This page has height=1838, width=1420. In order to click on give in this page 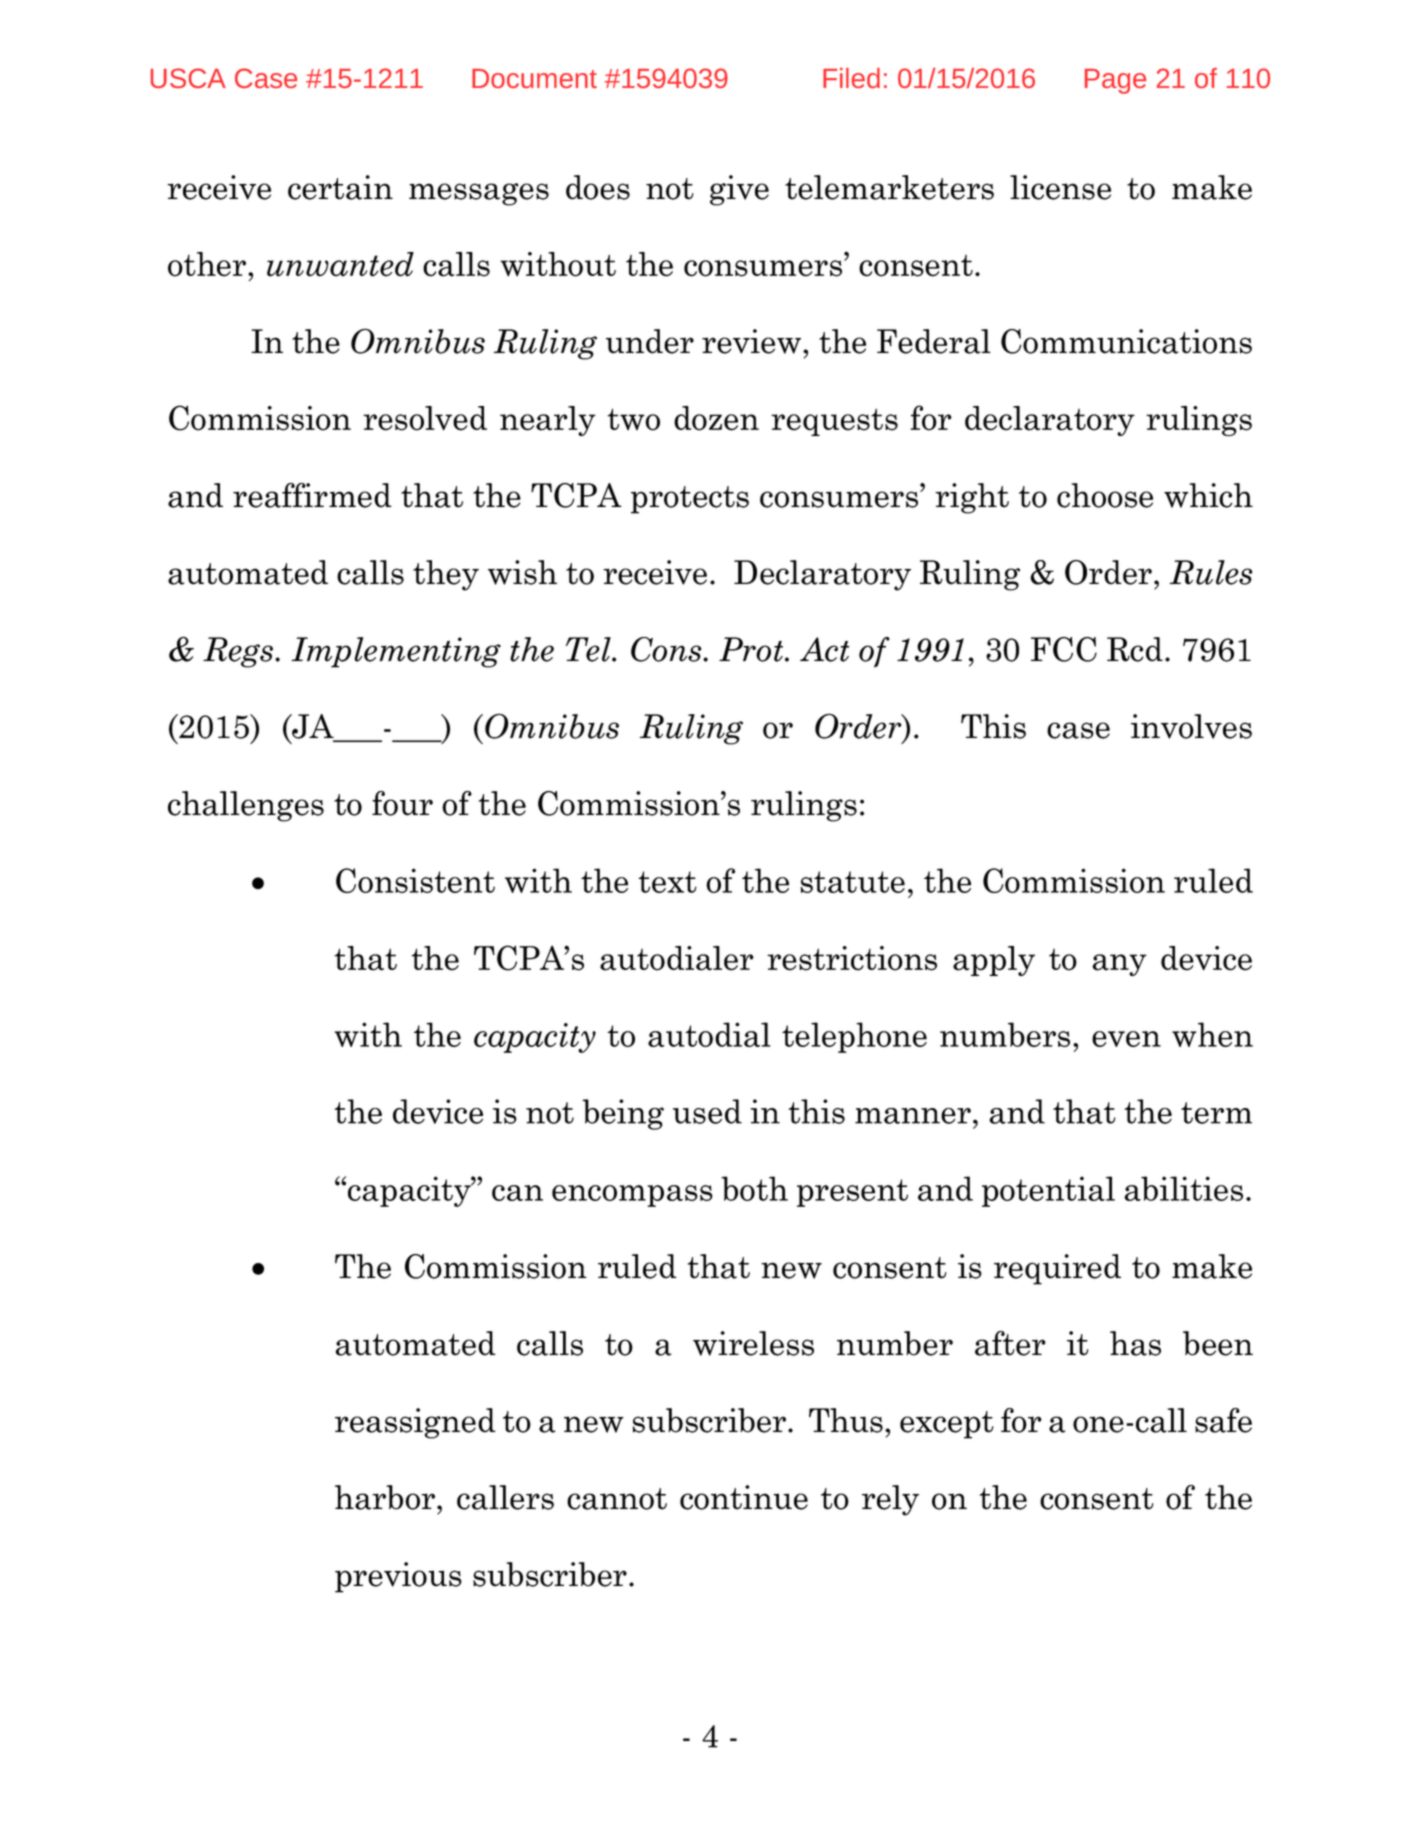, I will do `click(739, 190)`.
